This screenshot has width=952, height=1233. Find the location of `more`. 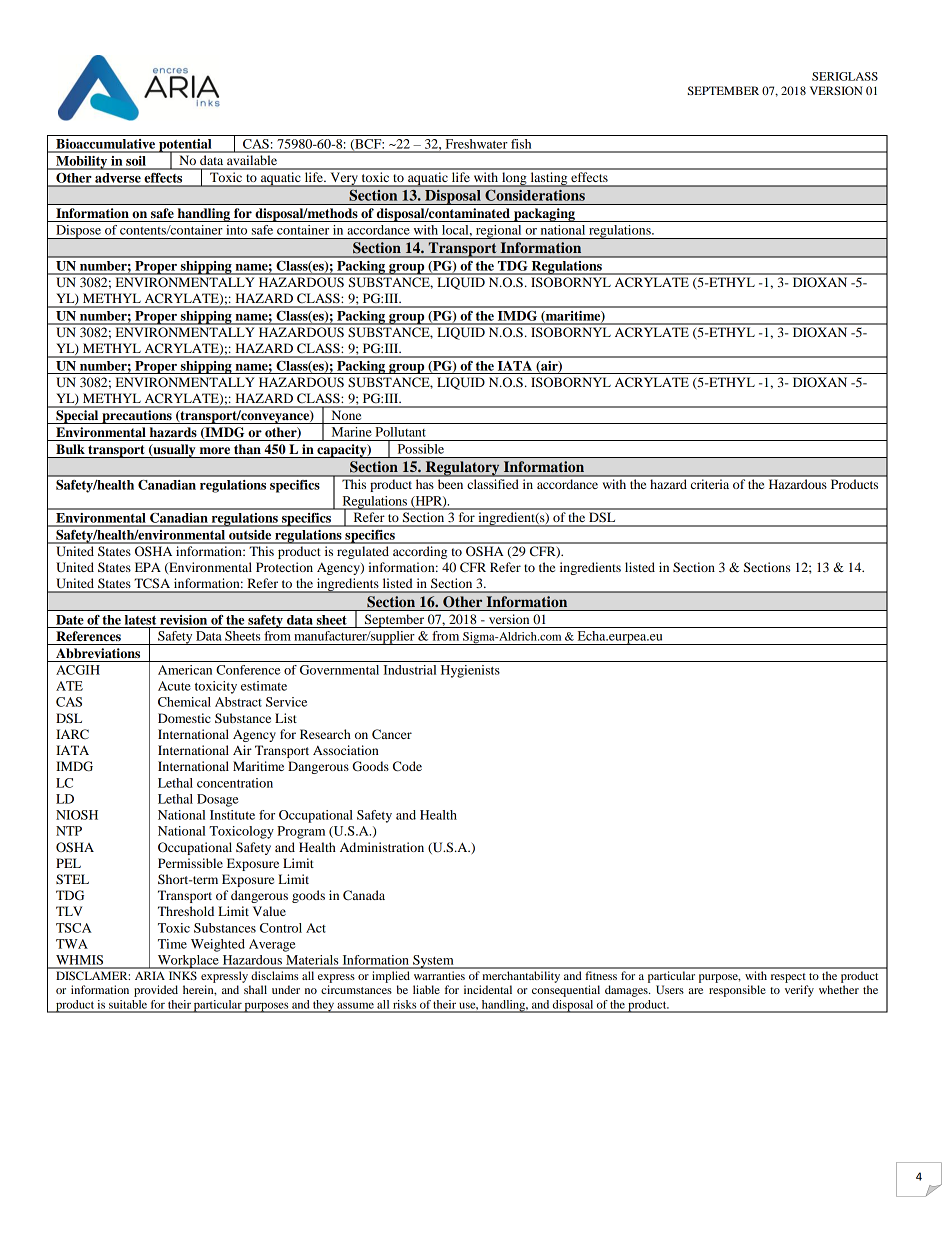

more is located at coordinates (215, 450).
